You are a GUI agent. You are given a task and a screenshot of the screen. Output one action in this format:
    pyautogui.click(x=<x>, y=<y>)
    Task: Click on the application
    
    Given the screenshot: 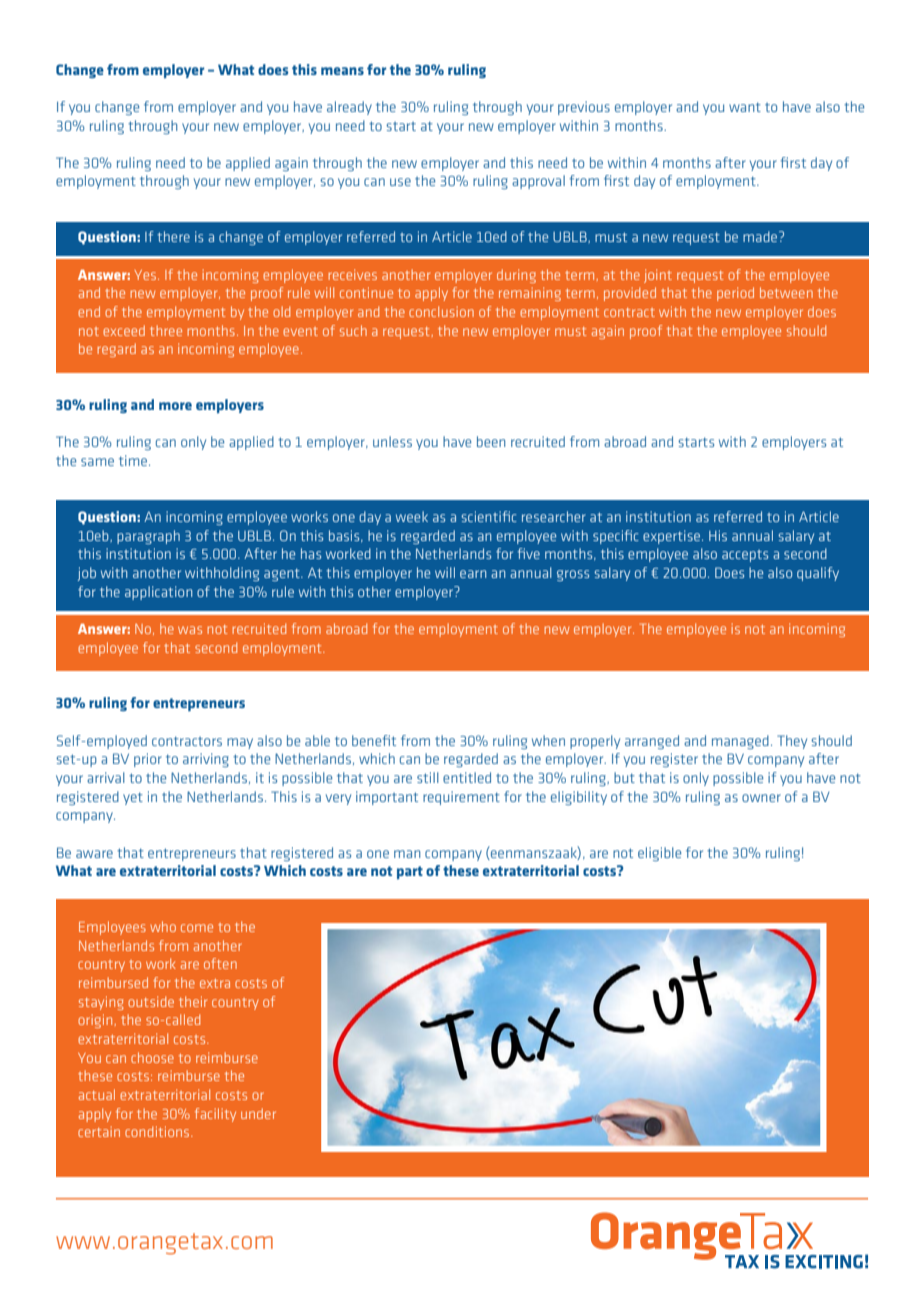 What is the action you would take?
    pyautogui.click(x=158, y=593)
